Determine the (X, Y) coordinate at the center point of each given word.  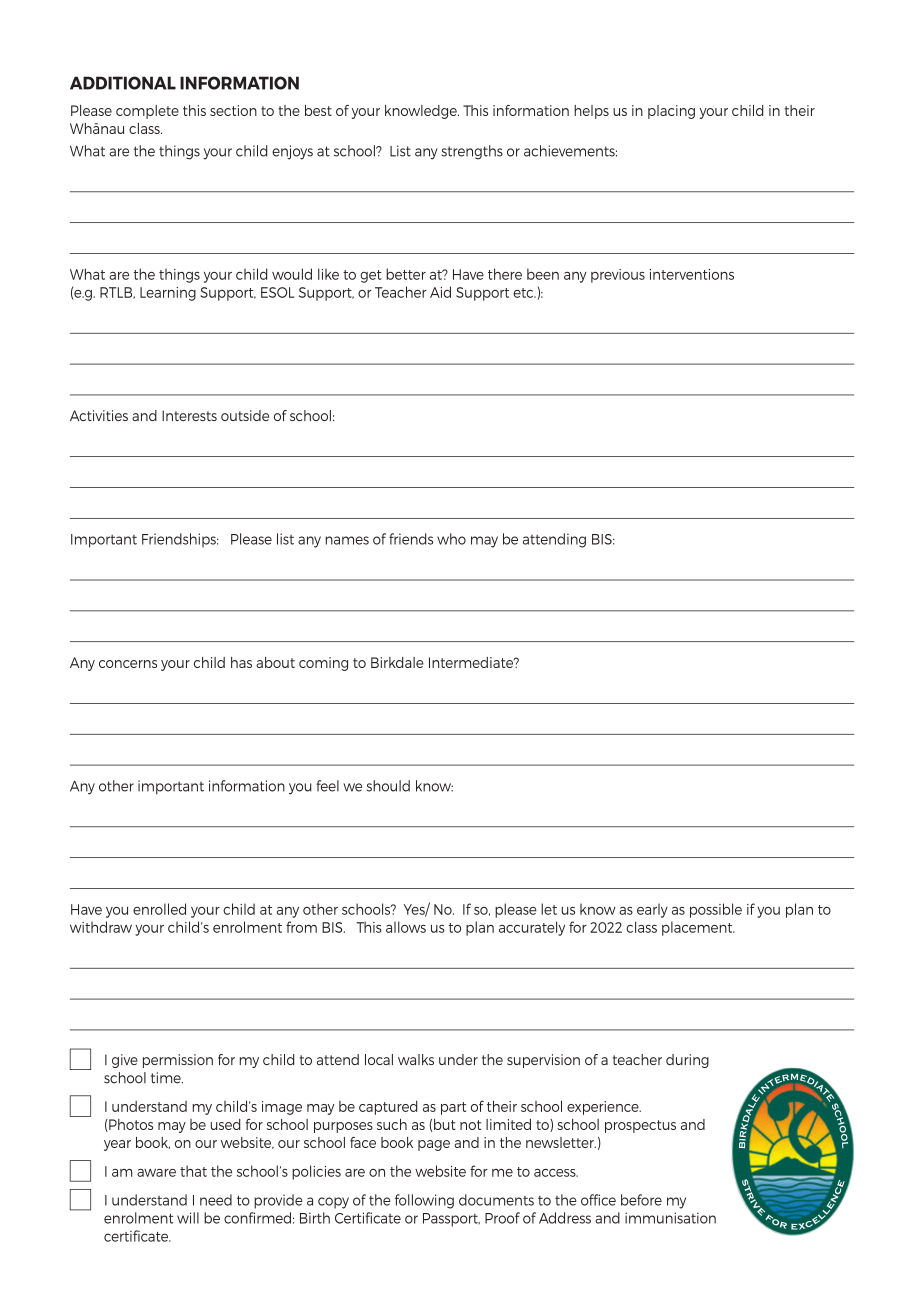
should (388, 786)
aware (156, 1173)
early (652, 910)
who (451, 539)
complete (147, 112)
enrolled (159, 909)
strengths (472, 152)
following (424, 1201)
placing (671, 112)
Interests (189, 415)
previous (618, 276)
